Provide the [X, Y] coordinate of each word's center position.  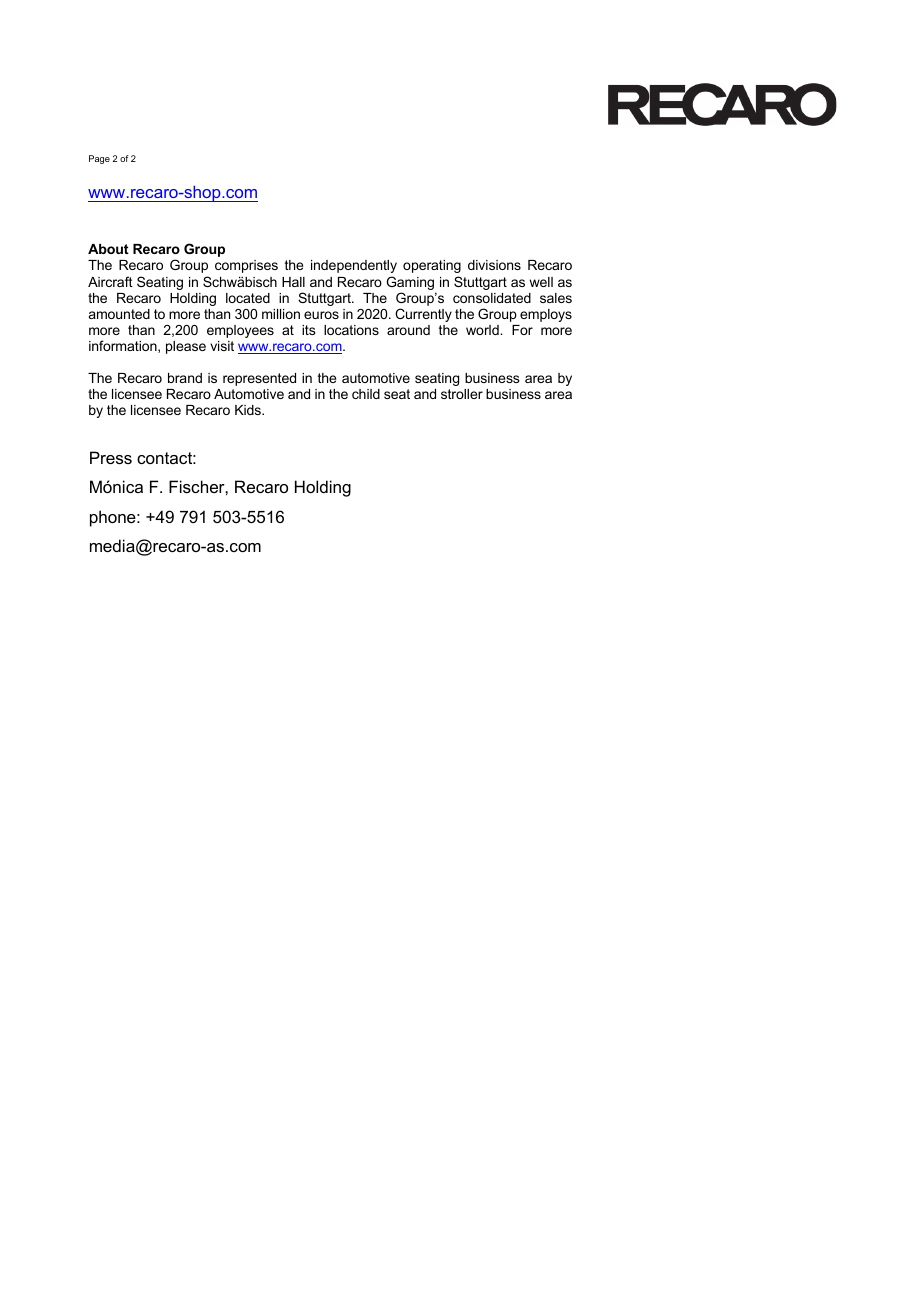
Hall [293, 282]
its [309, 330]
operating [432, 266]
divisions [494, 265]
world [483, 330]
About [108, 249]
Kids [249, 410]
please [186, 347]
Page [99, 159]
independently [354, 266]
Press [111, 457]
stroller [462, 394]
